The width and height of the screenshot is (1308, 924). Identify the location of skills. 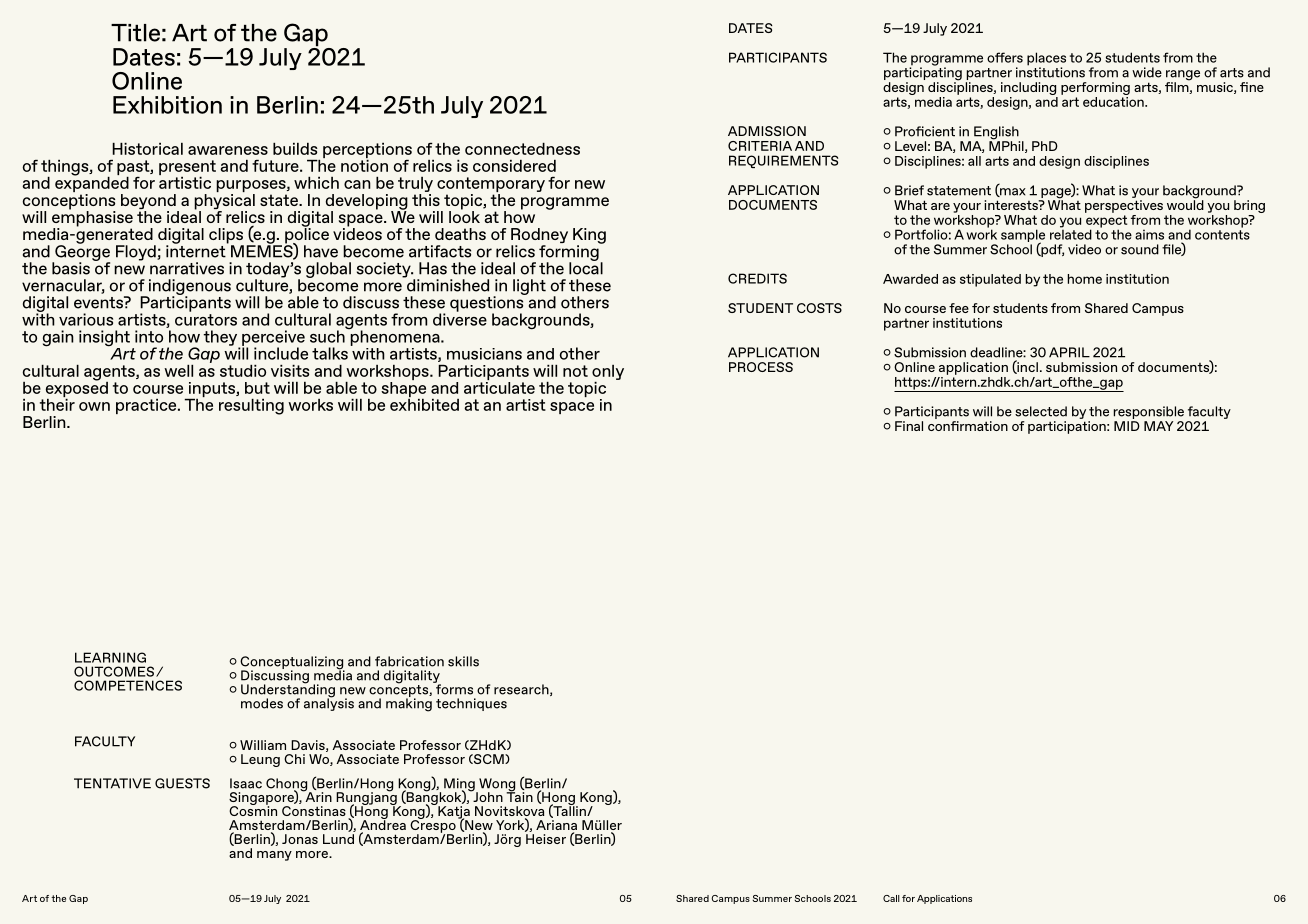
(463, 661).
